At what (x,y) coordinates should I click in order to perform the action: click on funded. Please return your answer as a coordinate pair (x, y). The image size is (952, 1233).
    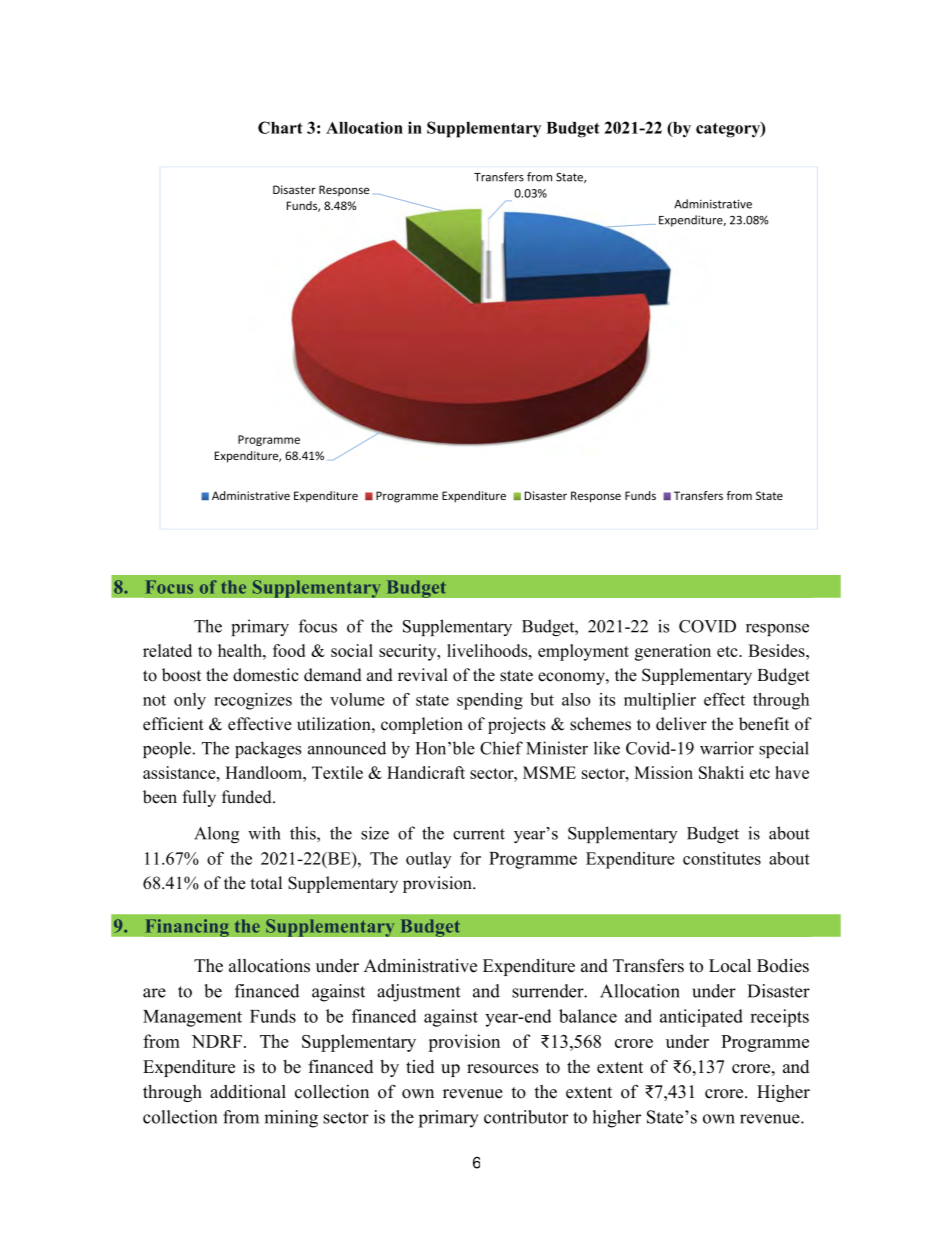
    Looking at the image, I should click on (248, 797).
